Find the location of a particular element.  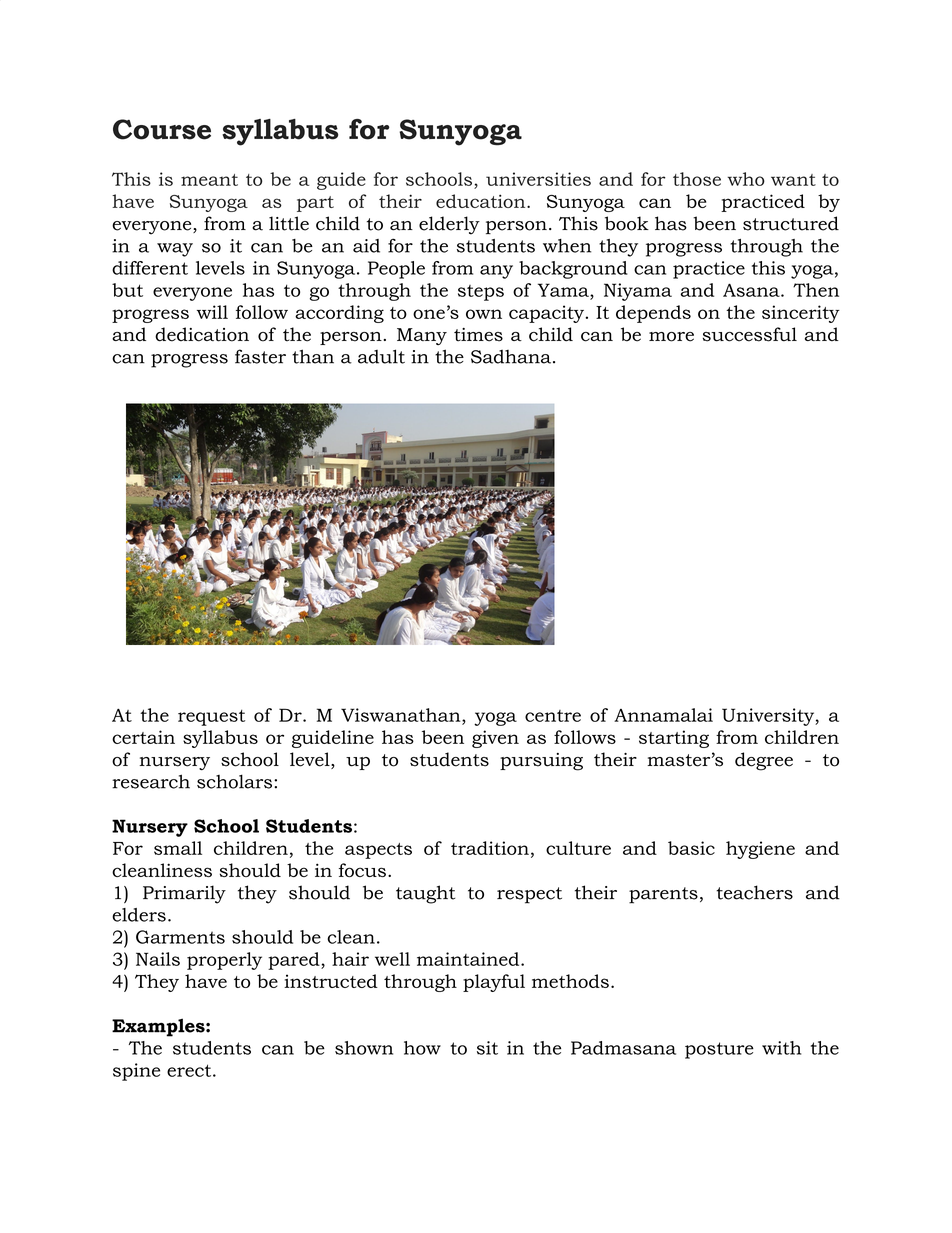

dedication is located at coordinates (202, 334).
